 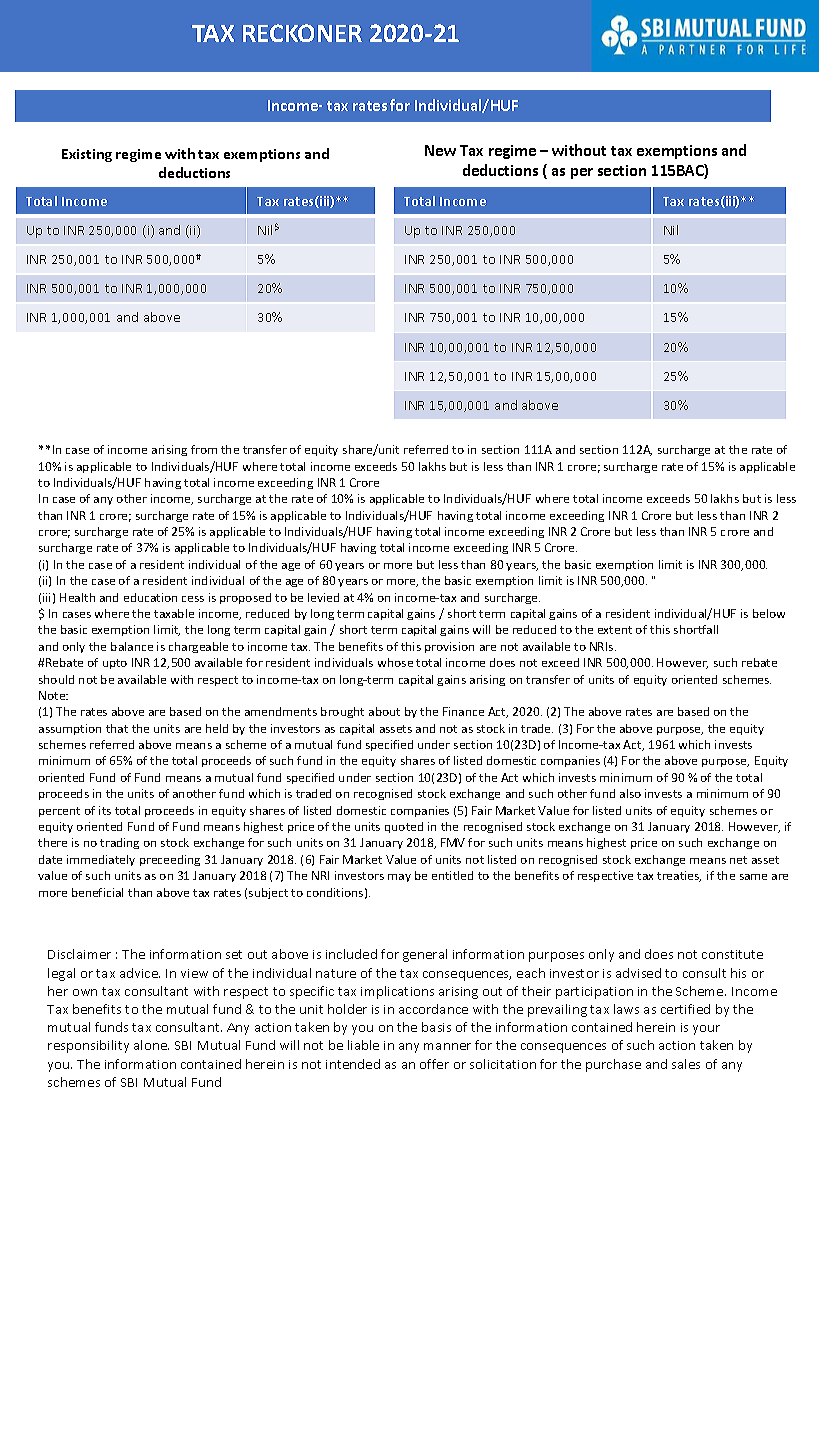 I want to click on Existing, so click(x=87, y=155).
